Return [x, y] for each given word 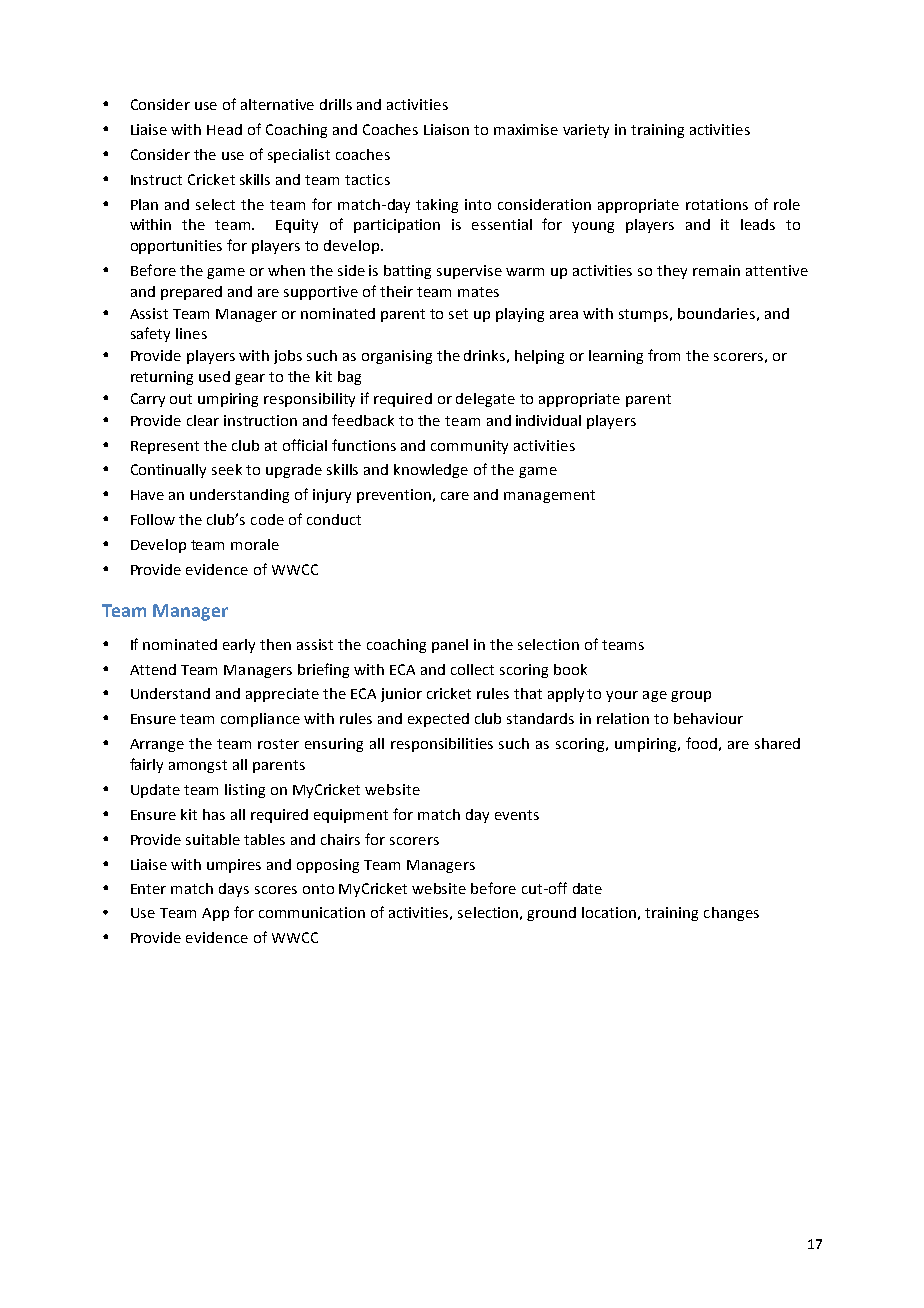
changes [731, 914]
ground [551, 914]
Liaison [446, 129]
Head [224, 129]
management [549, 496]
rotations [717, 204]
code [267, 519]
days [234, 890]
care [455, 496]
